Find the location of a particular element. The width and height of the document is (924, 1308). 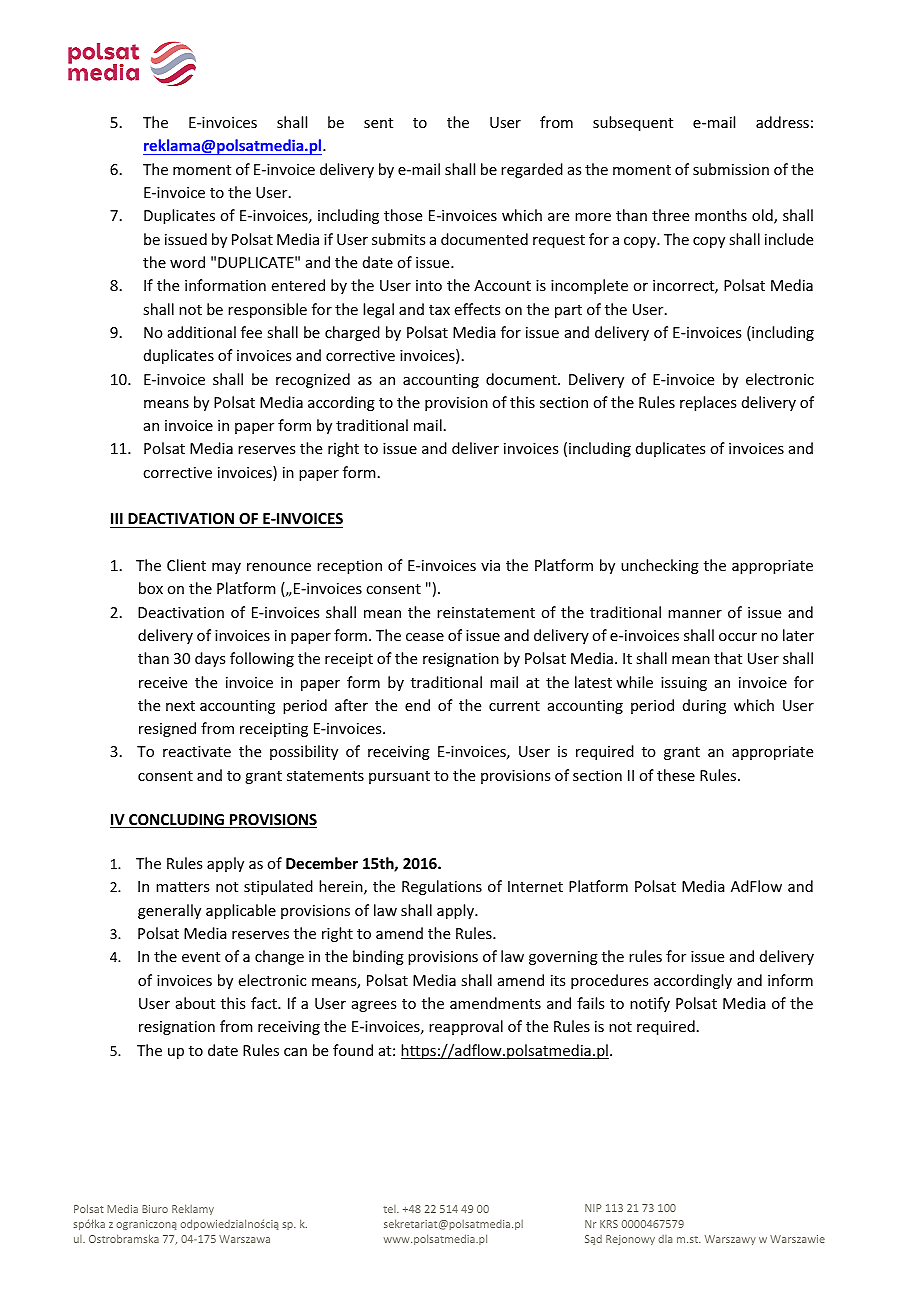

submission is located at coordinates (731, 169).
